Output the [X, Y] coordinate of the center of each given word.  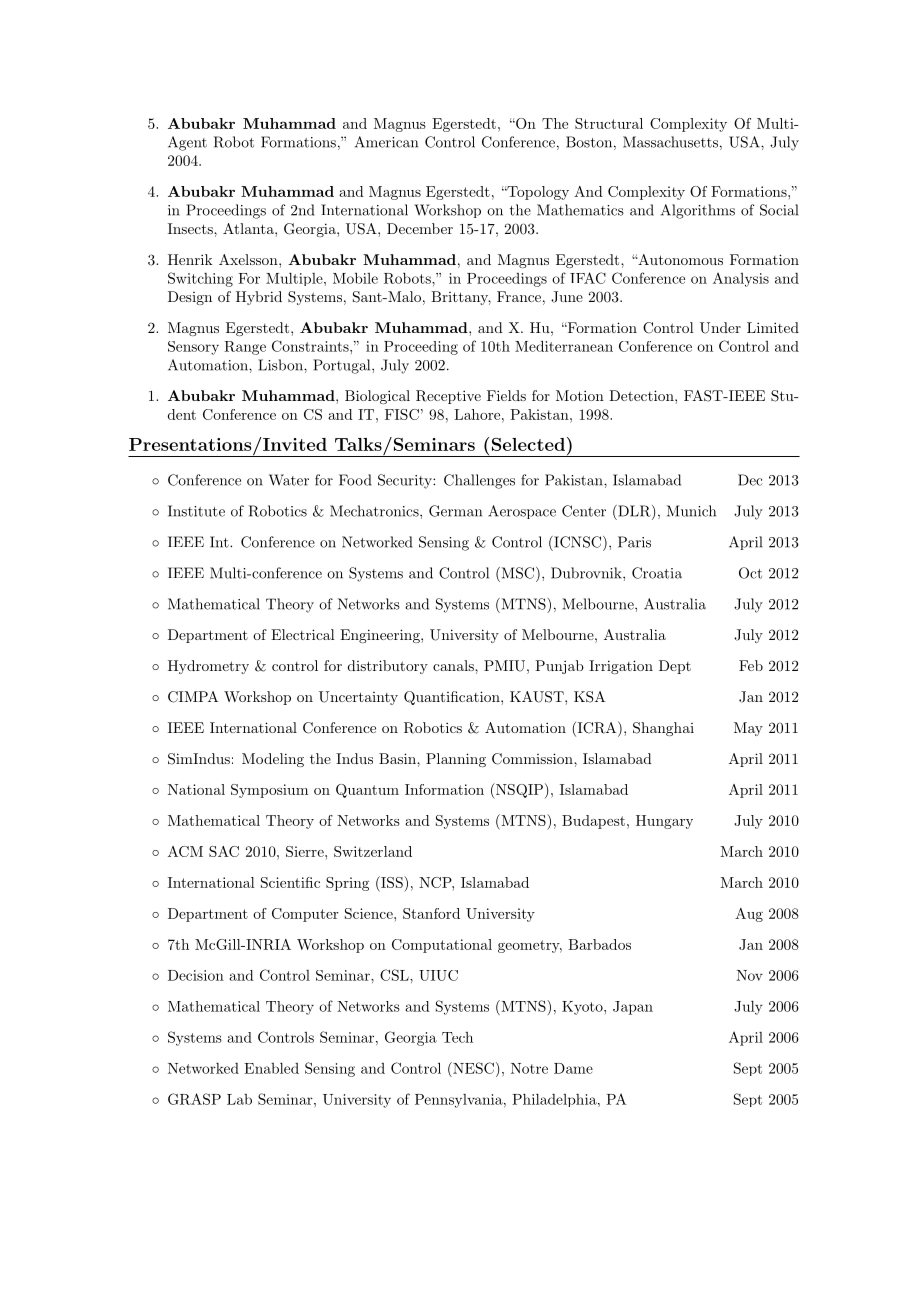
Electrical [303, 634]
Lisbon [281, 365]
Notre [529, 1068]
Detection [642, 395]
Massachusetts [670, 142]
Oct [750, 573]
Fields [506, 395]
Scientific [290, 882]
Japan [633, 1008]
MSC [516, 573]
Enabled [271, 1068]
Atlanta [249, 228]
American [386, 142]
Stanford [431, 913]
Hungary [664, 822]
